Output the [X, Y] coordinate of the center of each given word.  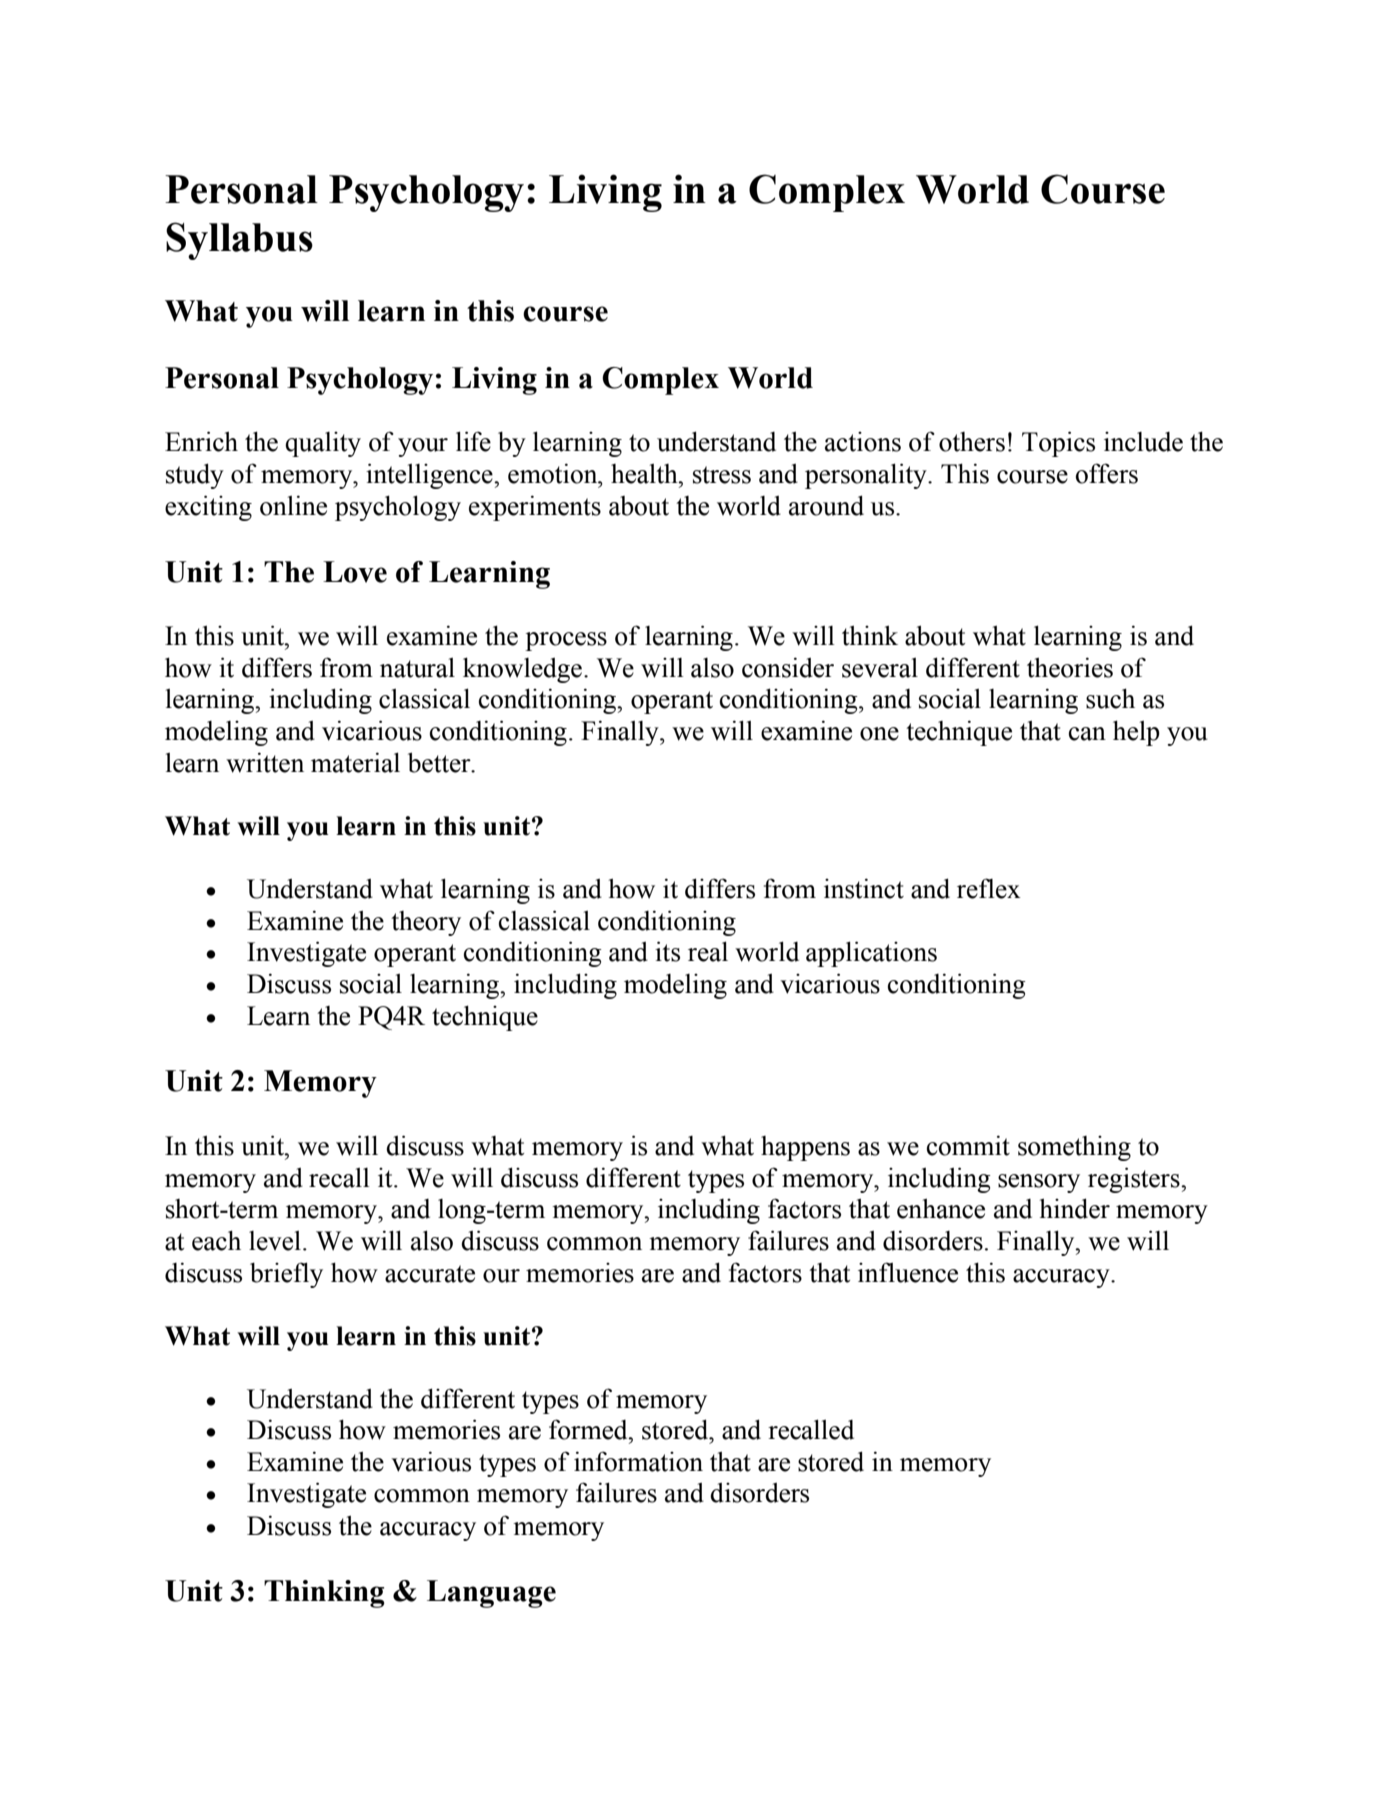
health [645, 473]
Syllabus [239, 241]
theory [426, 923]
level [275, 1240]
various [431, 1461]
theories [1070, 667]
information [638, 1461]
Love [355, 572]
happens [805, 1148]
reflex [989, 888]
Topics [1058, 444]
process [566, 641]
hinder [1075, 1208]
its [667, 951]
